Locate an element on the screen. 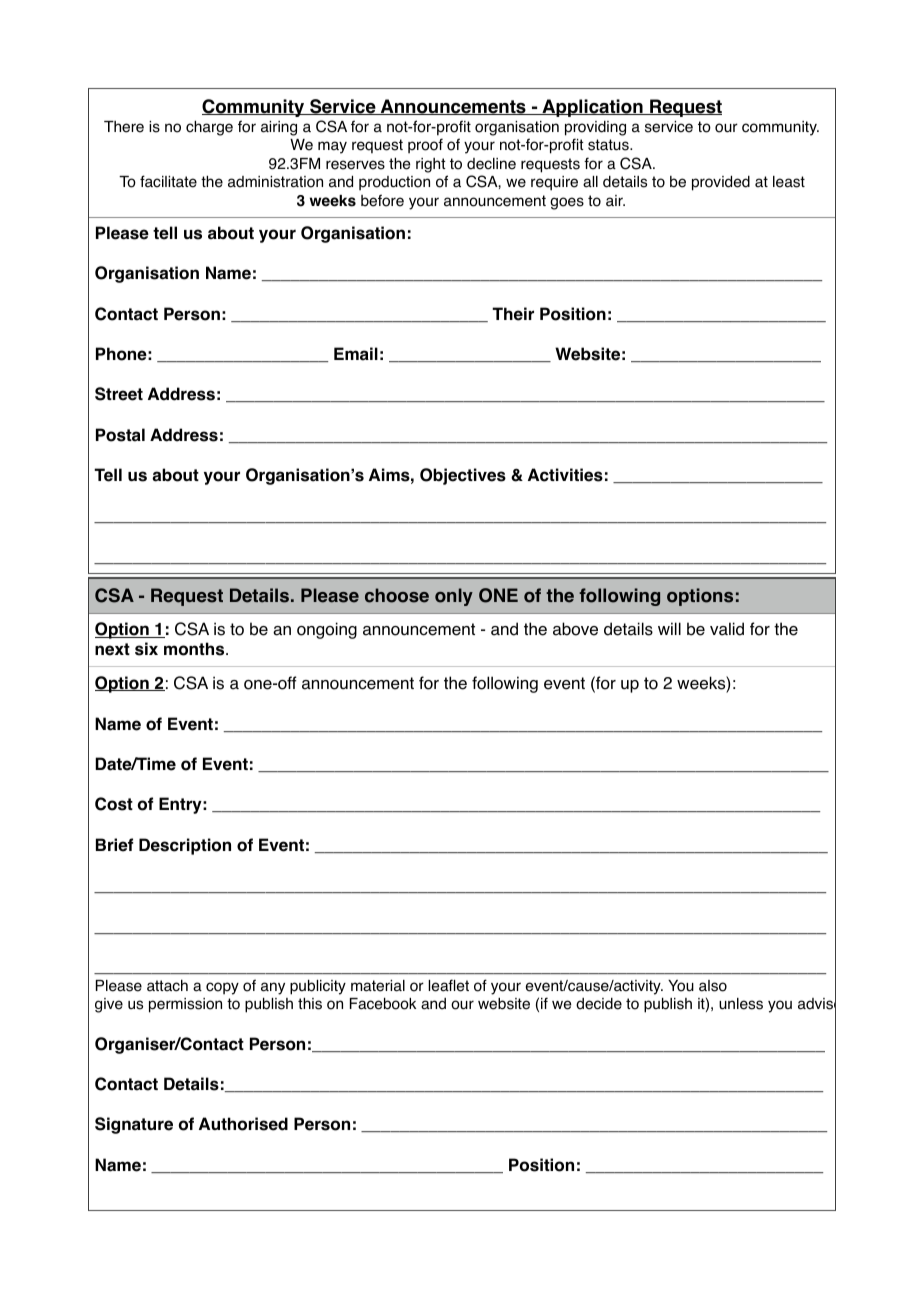 Image resolution: width=924 pixels, height=1308 pixels. Cost is located at coordinates (114, 804).
